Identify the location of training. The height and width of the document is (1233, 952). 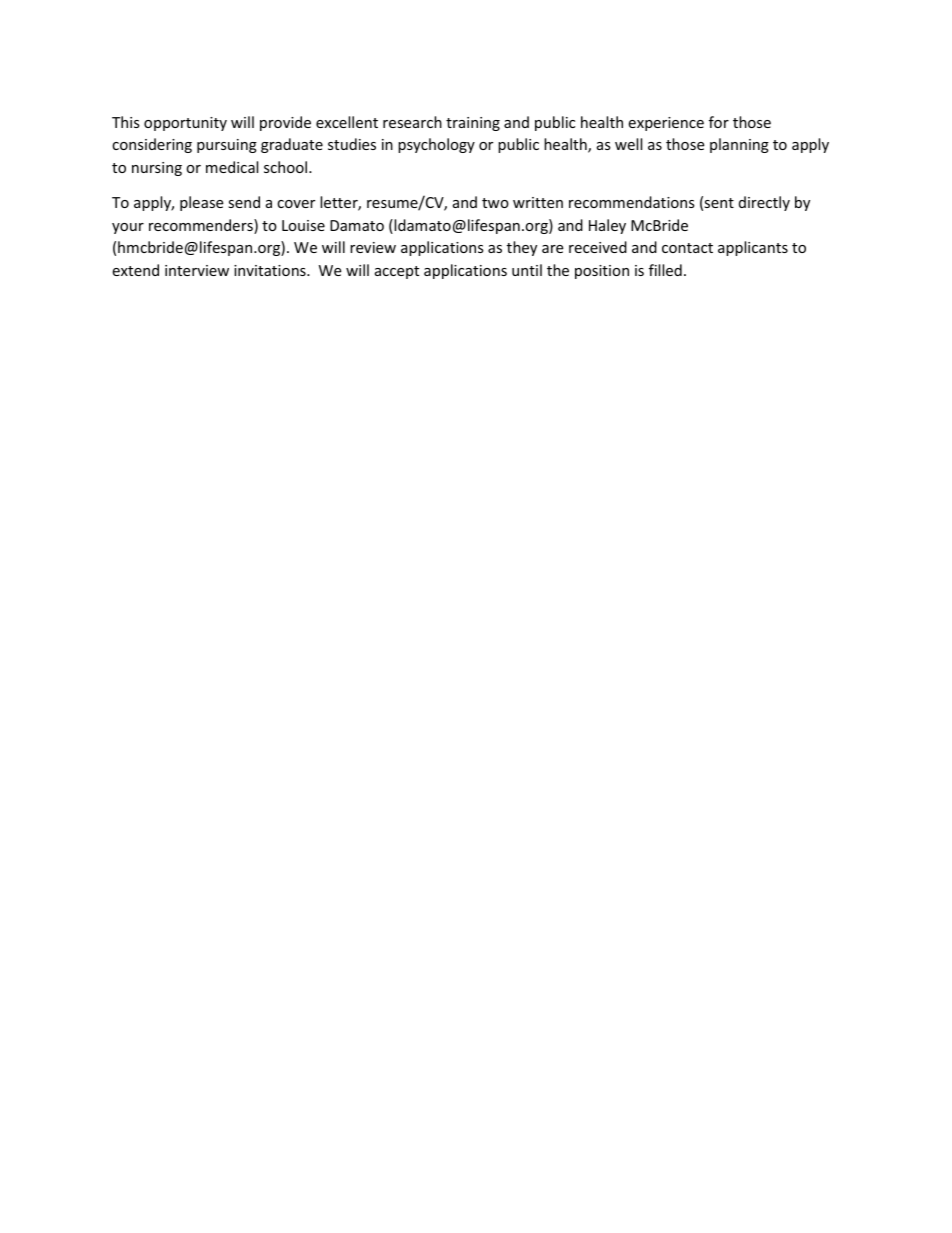
(473, 124).
